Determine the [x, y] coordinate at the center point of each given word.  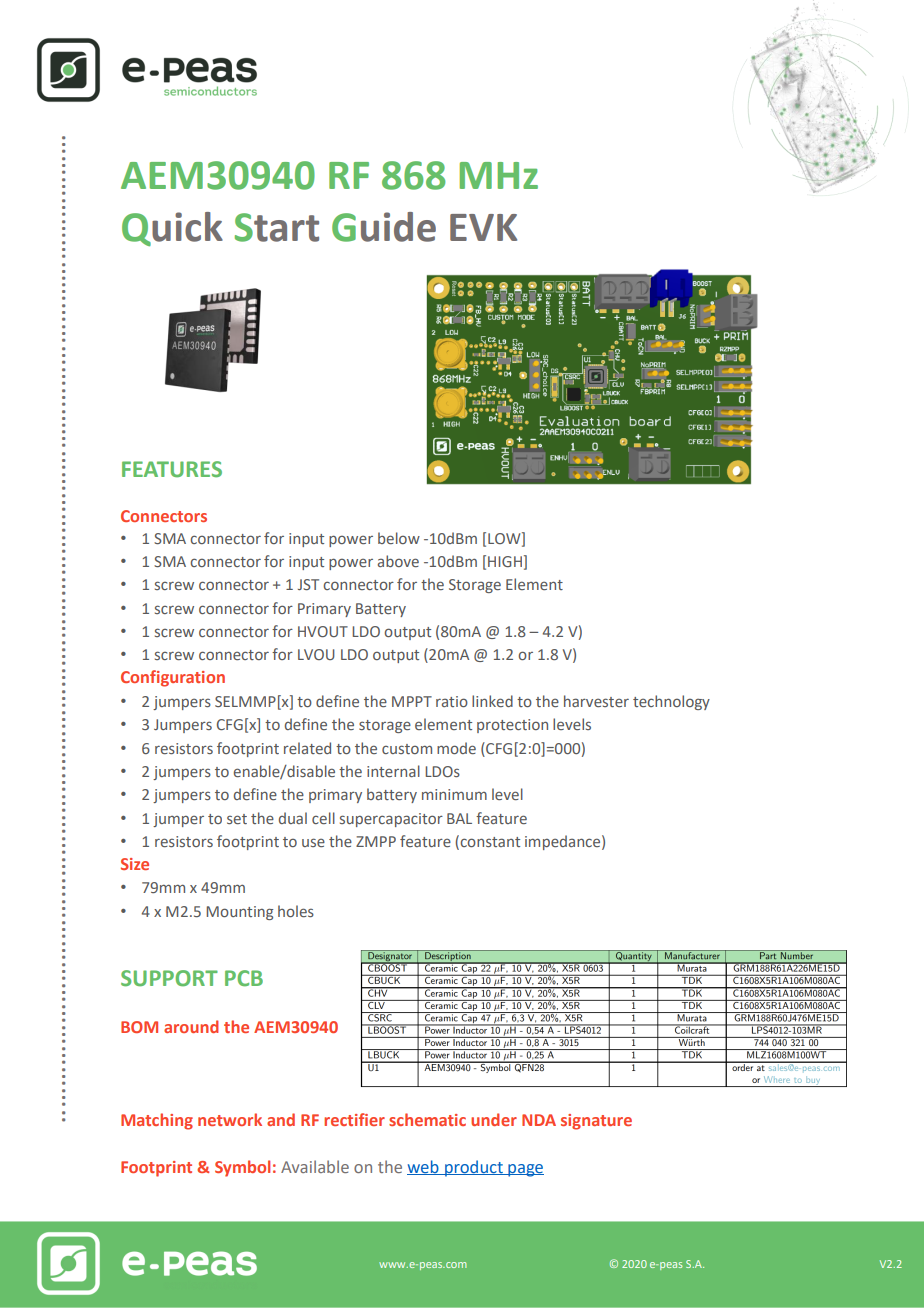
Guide [384, 227]
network [230, 1119]
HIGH [505, 561]
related [307, 748]
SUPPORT [169, 978]
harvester [596, 701]
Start [277, 227]
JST [308, 584]
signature [596, 1122]
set [237, 819]
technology [671, 702]
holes [296, 911]
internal [393, 771]
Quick [172, 229]
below [399, 538]
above [398, 561]
